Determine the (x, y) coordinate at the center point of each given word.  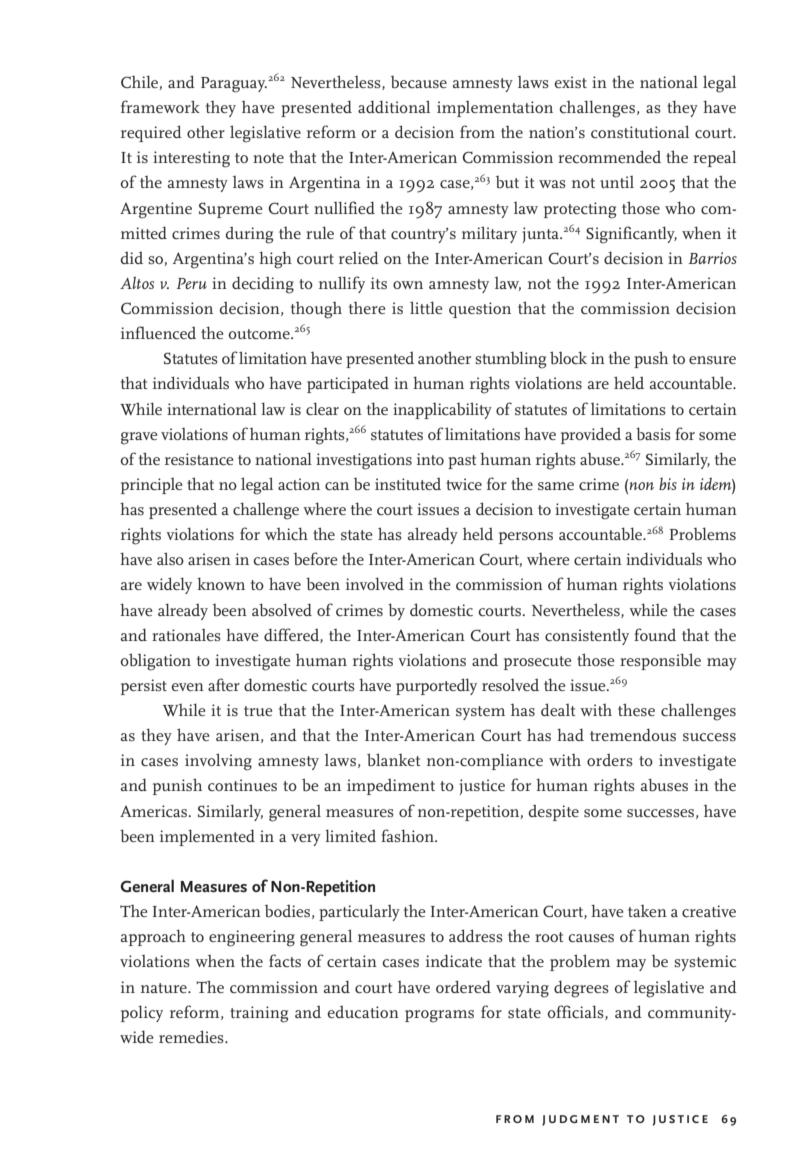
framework (160, 106)
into (430, 459)
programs (439, 1016)
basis (653, 434)
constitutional (640, 131)
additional (394, 106)
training (259, 1014)
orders (610, 759)
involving (218, 762)
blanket (393, 759)
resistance (199, 459)
